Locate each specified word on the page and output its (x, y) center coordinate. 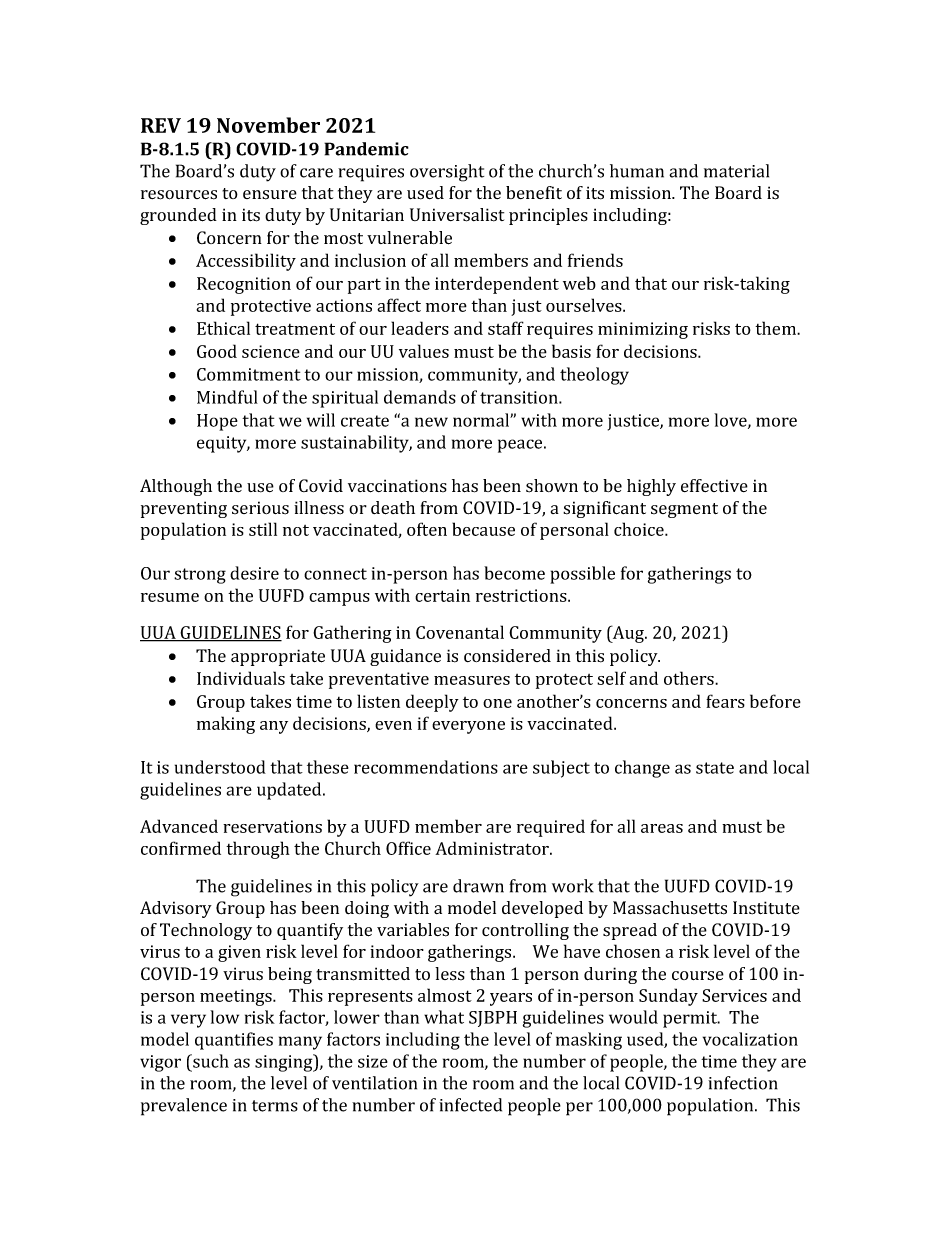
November (268, 125)
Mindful (227, 397)
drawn (478, 886)
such (210, 1061)
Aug (628, 634)
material (736, 171)
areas (662, 828)
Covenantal (460, 632)
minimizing (643, 330)
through (258, 850)
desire (254, 573)
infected (470, 1105)
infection (743, 1083)
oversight (447, 173)
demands (420, 397)
